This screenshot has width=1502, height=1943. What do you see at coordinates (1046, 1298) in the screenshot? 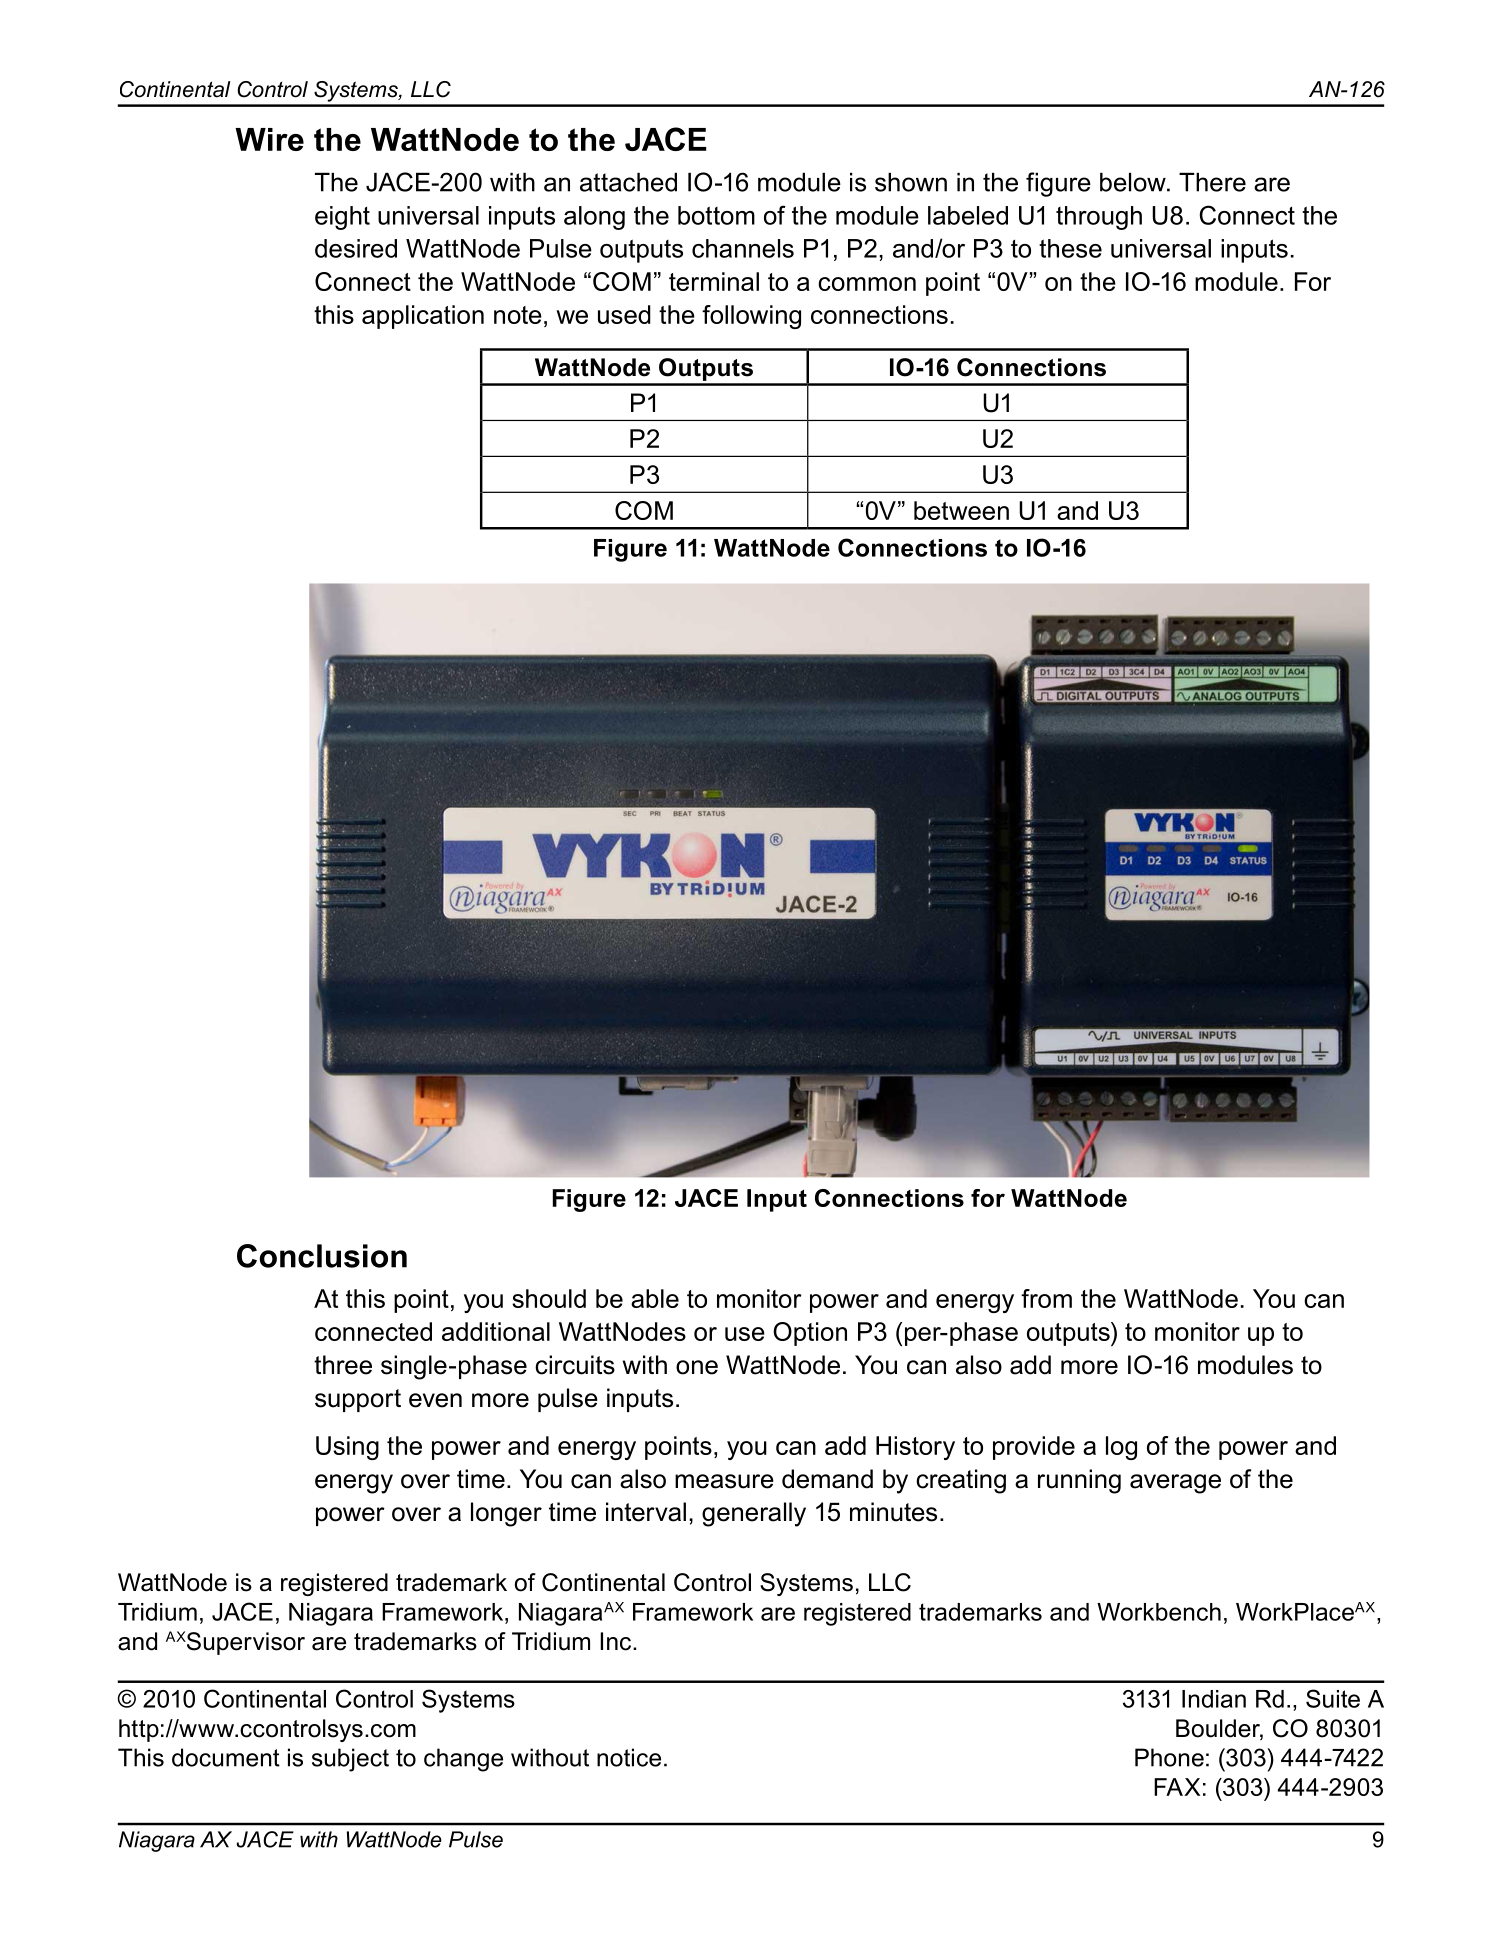
I see `from` at bounding box center [1046, 1298].
